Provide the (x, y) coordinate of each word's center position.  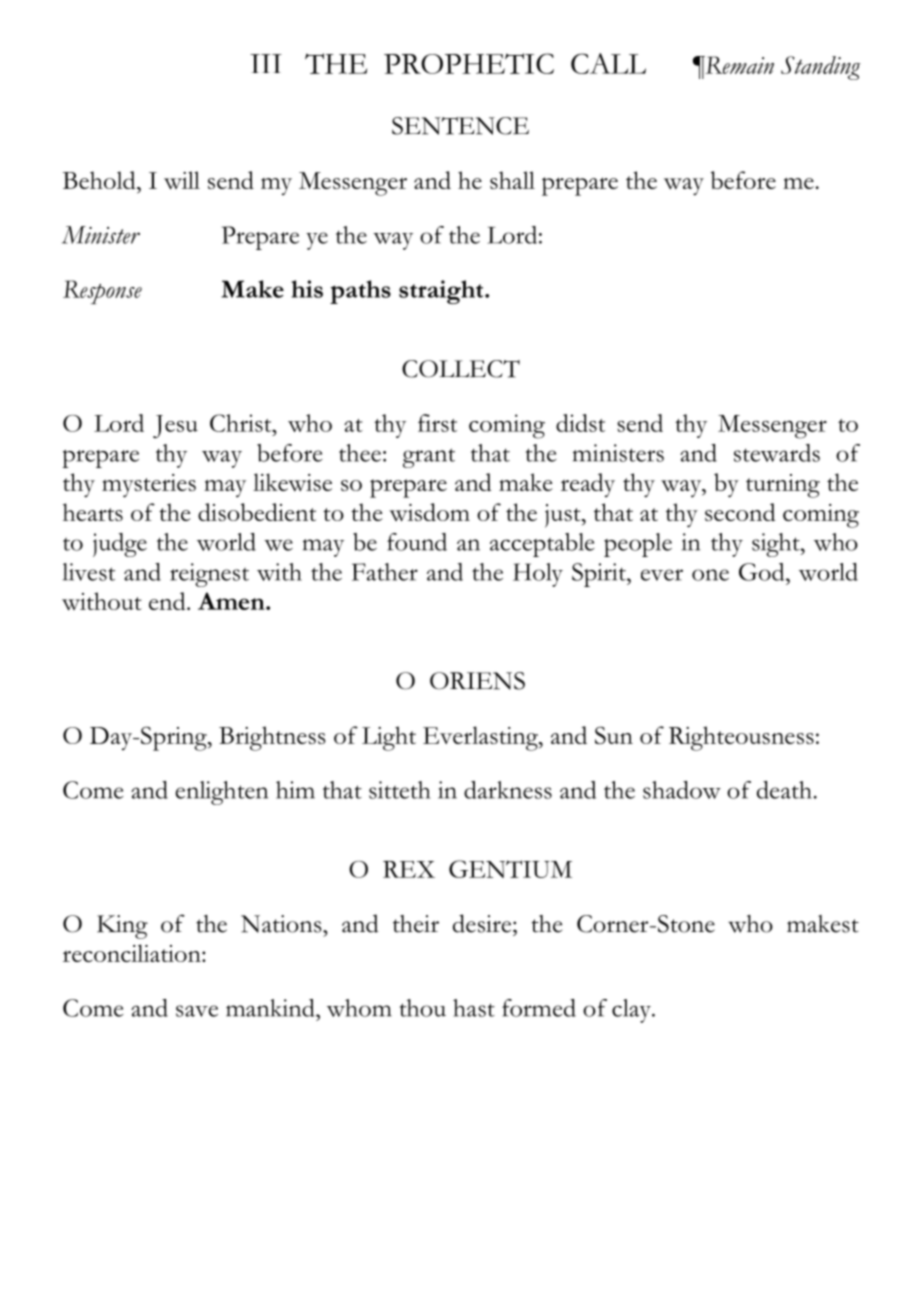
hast (474, 1008)
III (266, 63)
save (197, 1011)
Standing (820, 68)
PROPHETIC (469, 63)
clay (632, 1011)
